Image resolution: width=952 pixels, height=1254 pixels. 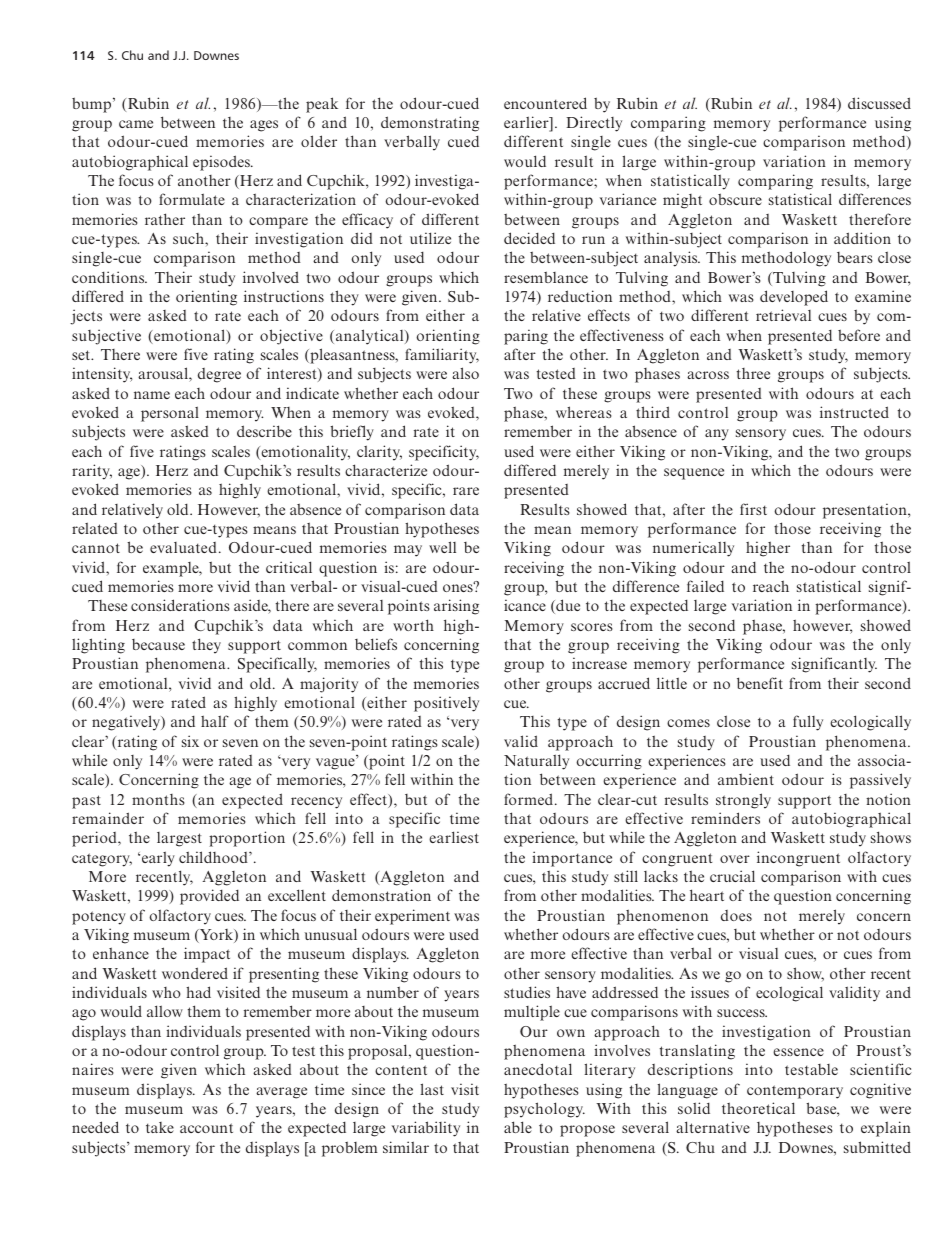 I want to click on earlier, so click(x=527, y=123).
